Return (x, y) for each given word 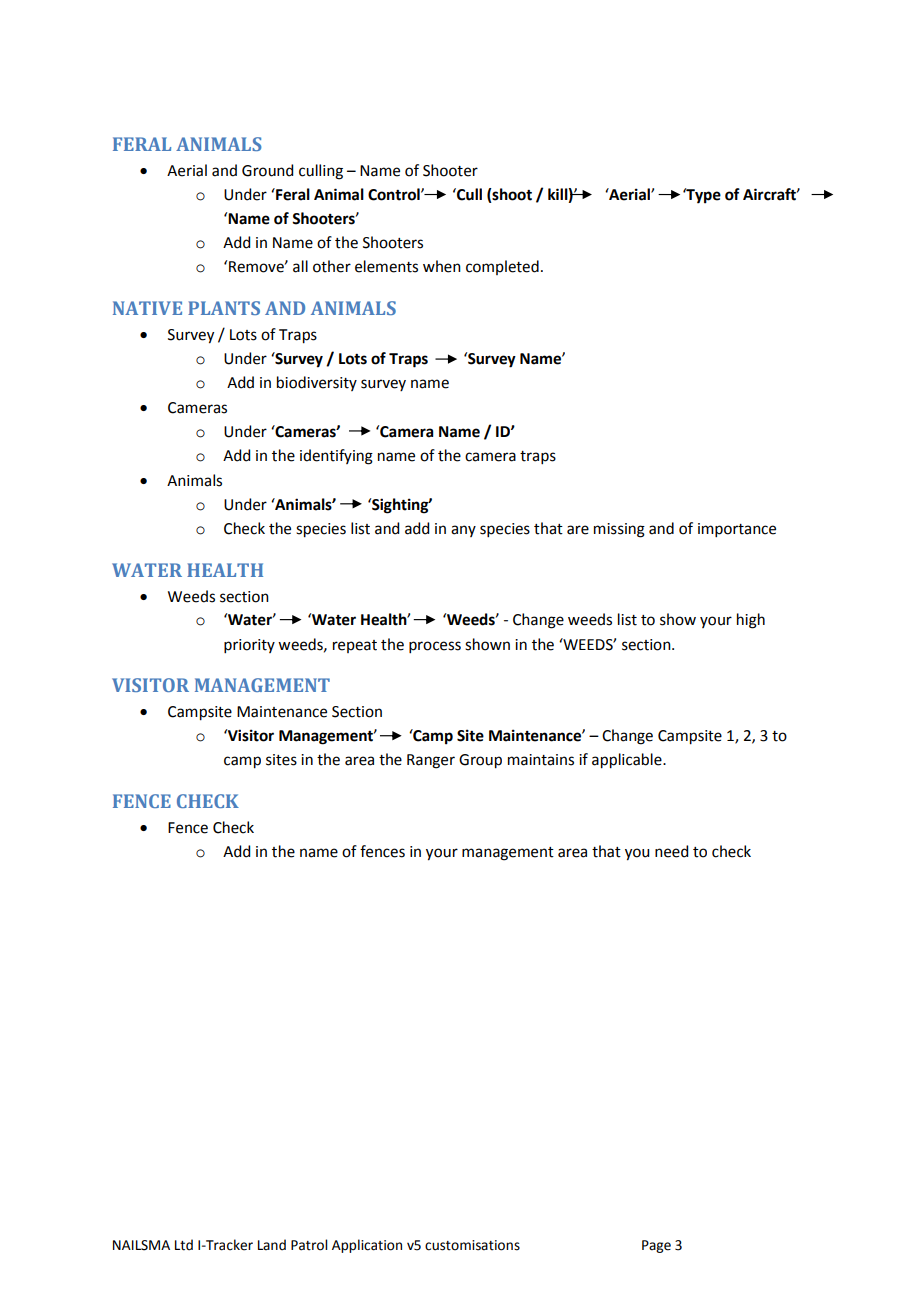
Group (480, 761)
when (442, 266)
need (671, 851)
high (751, 621)
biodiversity (317, 383)
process (435, 647)
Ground (267, 170)
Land (272, 1245)
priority (249, 646)
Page (656, 1246)
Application (367, 1246)
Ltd (184, 1245)
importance (737, 530)
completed (502, 267)
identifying (336, 457)
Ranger (431, 761)
